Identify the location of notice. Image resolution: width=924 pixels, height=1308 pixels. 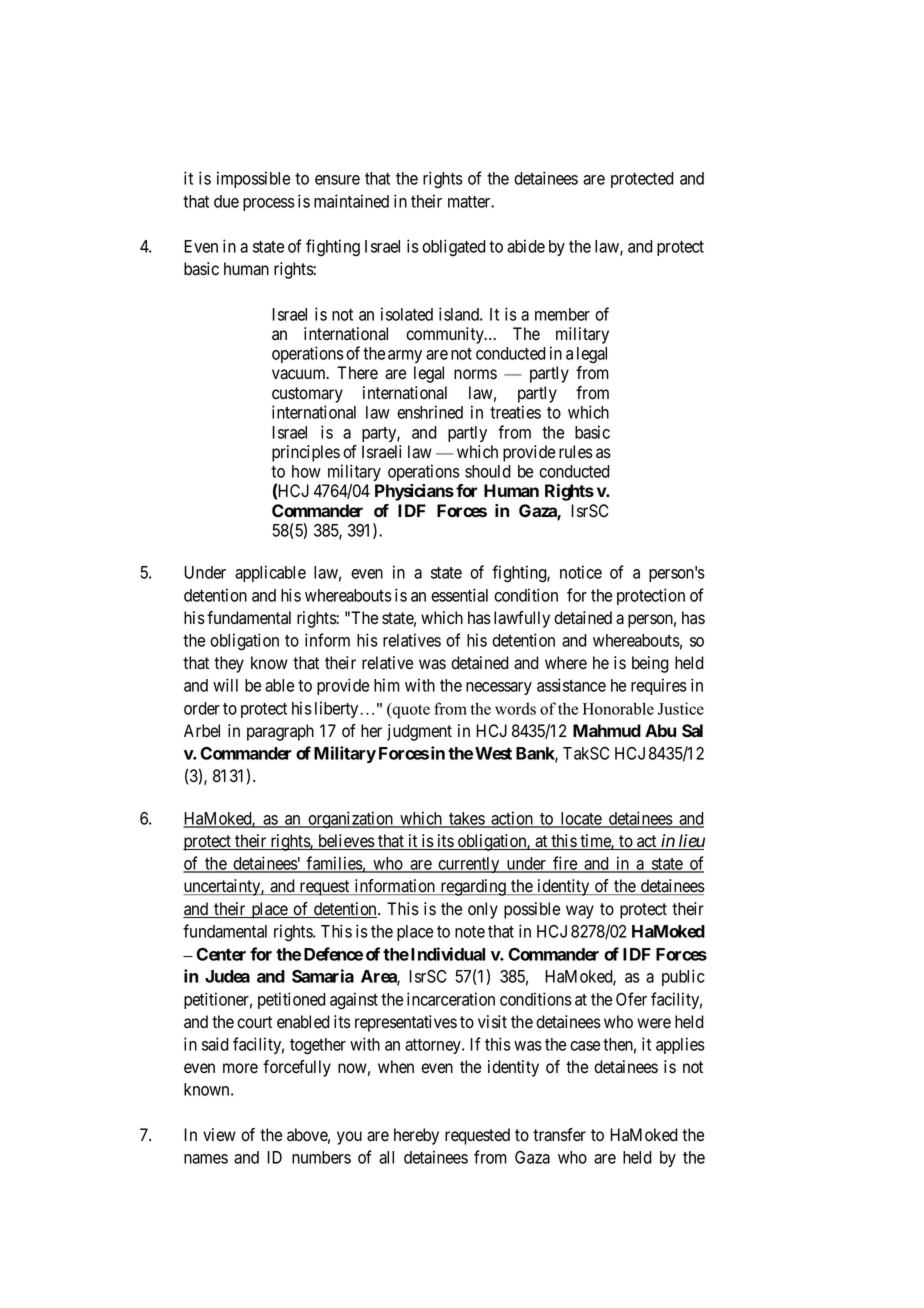
(581, 572).
